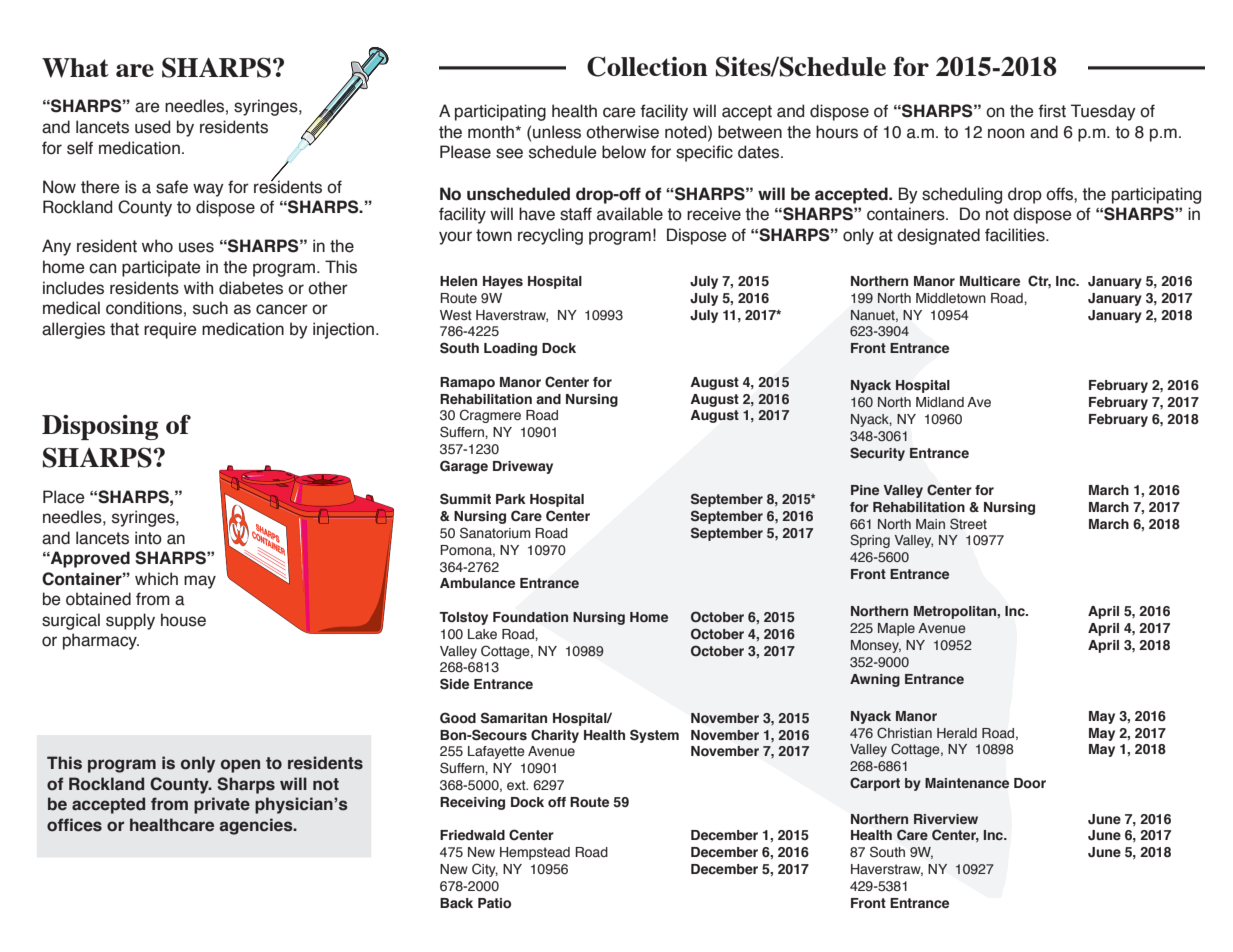  Describe the element at coordinates (1052, 111) in the screenshot. I see `first` at that location.
